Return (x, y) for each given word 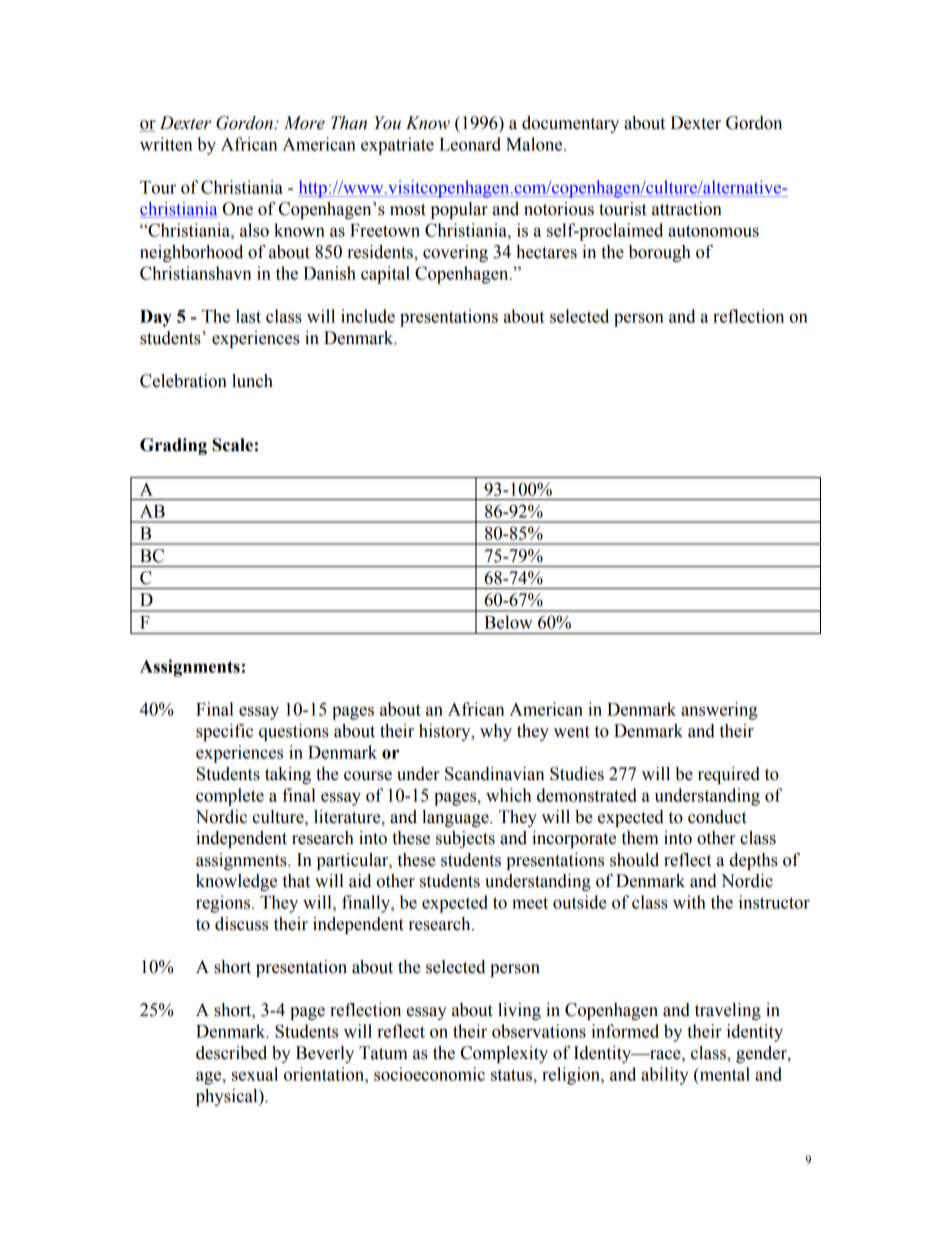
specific (224, 732)
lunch (252, 381)
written (166, 144)
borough (660, 253)
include (368, 316)
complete (230, 797)
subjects (465, 839)
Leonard (470, 144)
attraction (687, 209)
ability (665, 1076)
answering (719, 711)
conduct (717, 817)
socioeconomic (429, 1074)
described (231, 1053)
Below (508, 622)
